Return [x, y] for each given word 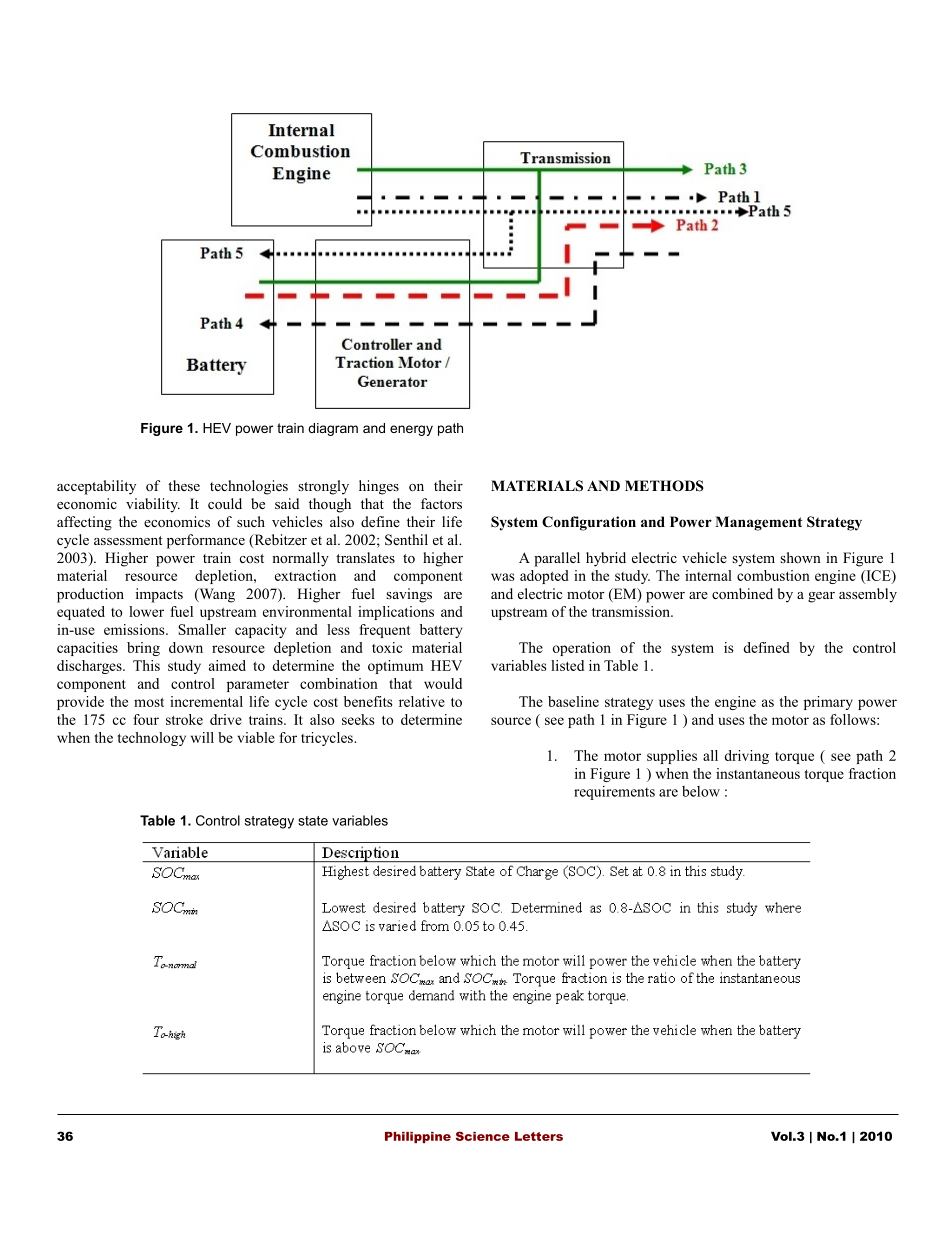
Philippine [418, 1137]
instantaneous [758, 773]
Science [483, 1136]
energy [411, 430]
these [184, 485]
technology [152, 739]
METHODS [664, 486]
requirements [614, 793]
